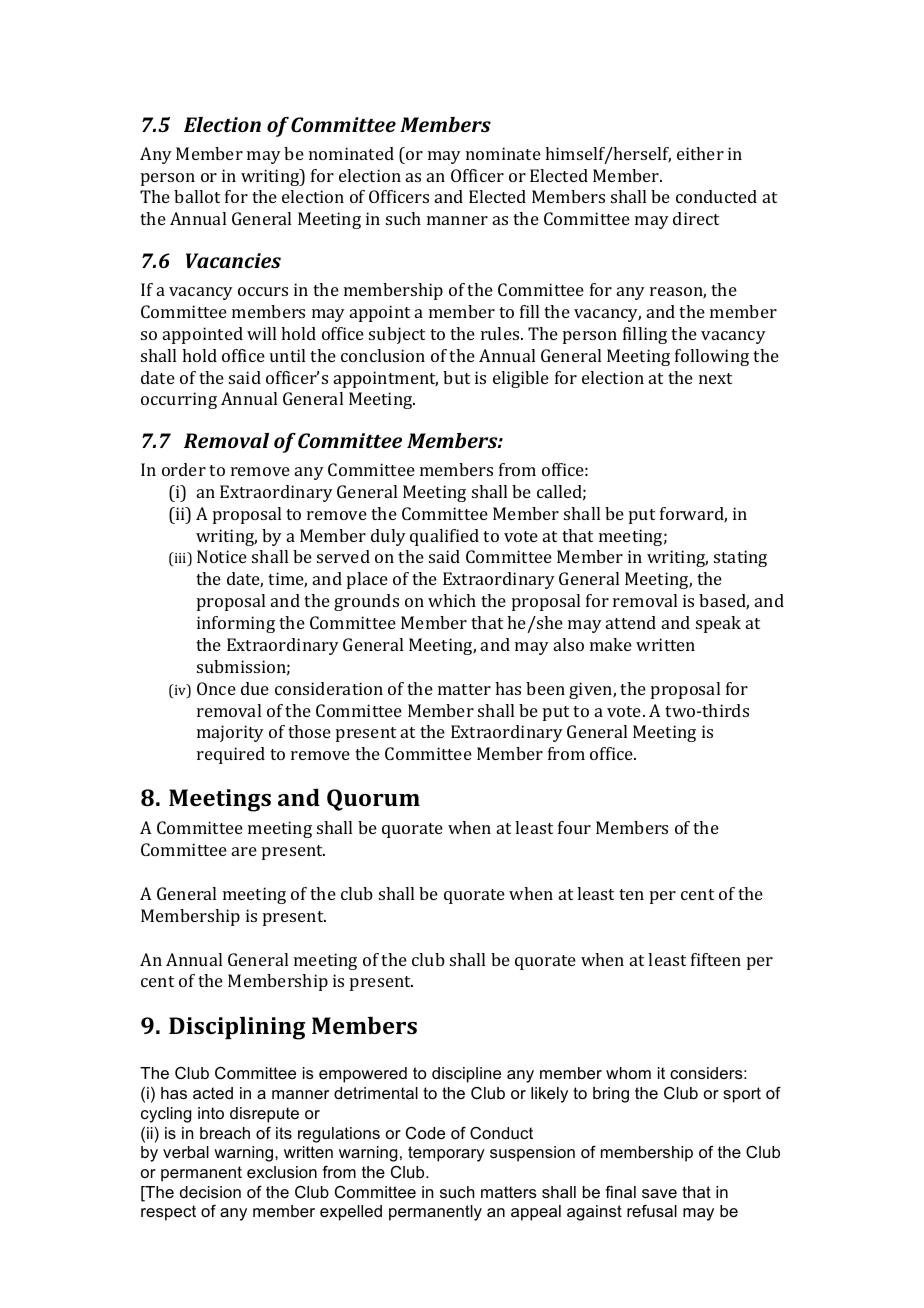  What do you see at coordinates (446, 1154) in the screenshot?
I see `temporary` at bounding box center [446, 1154].
